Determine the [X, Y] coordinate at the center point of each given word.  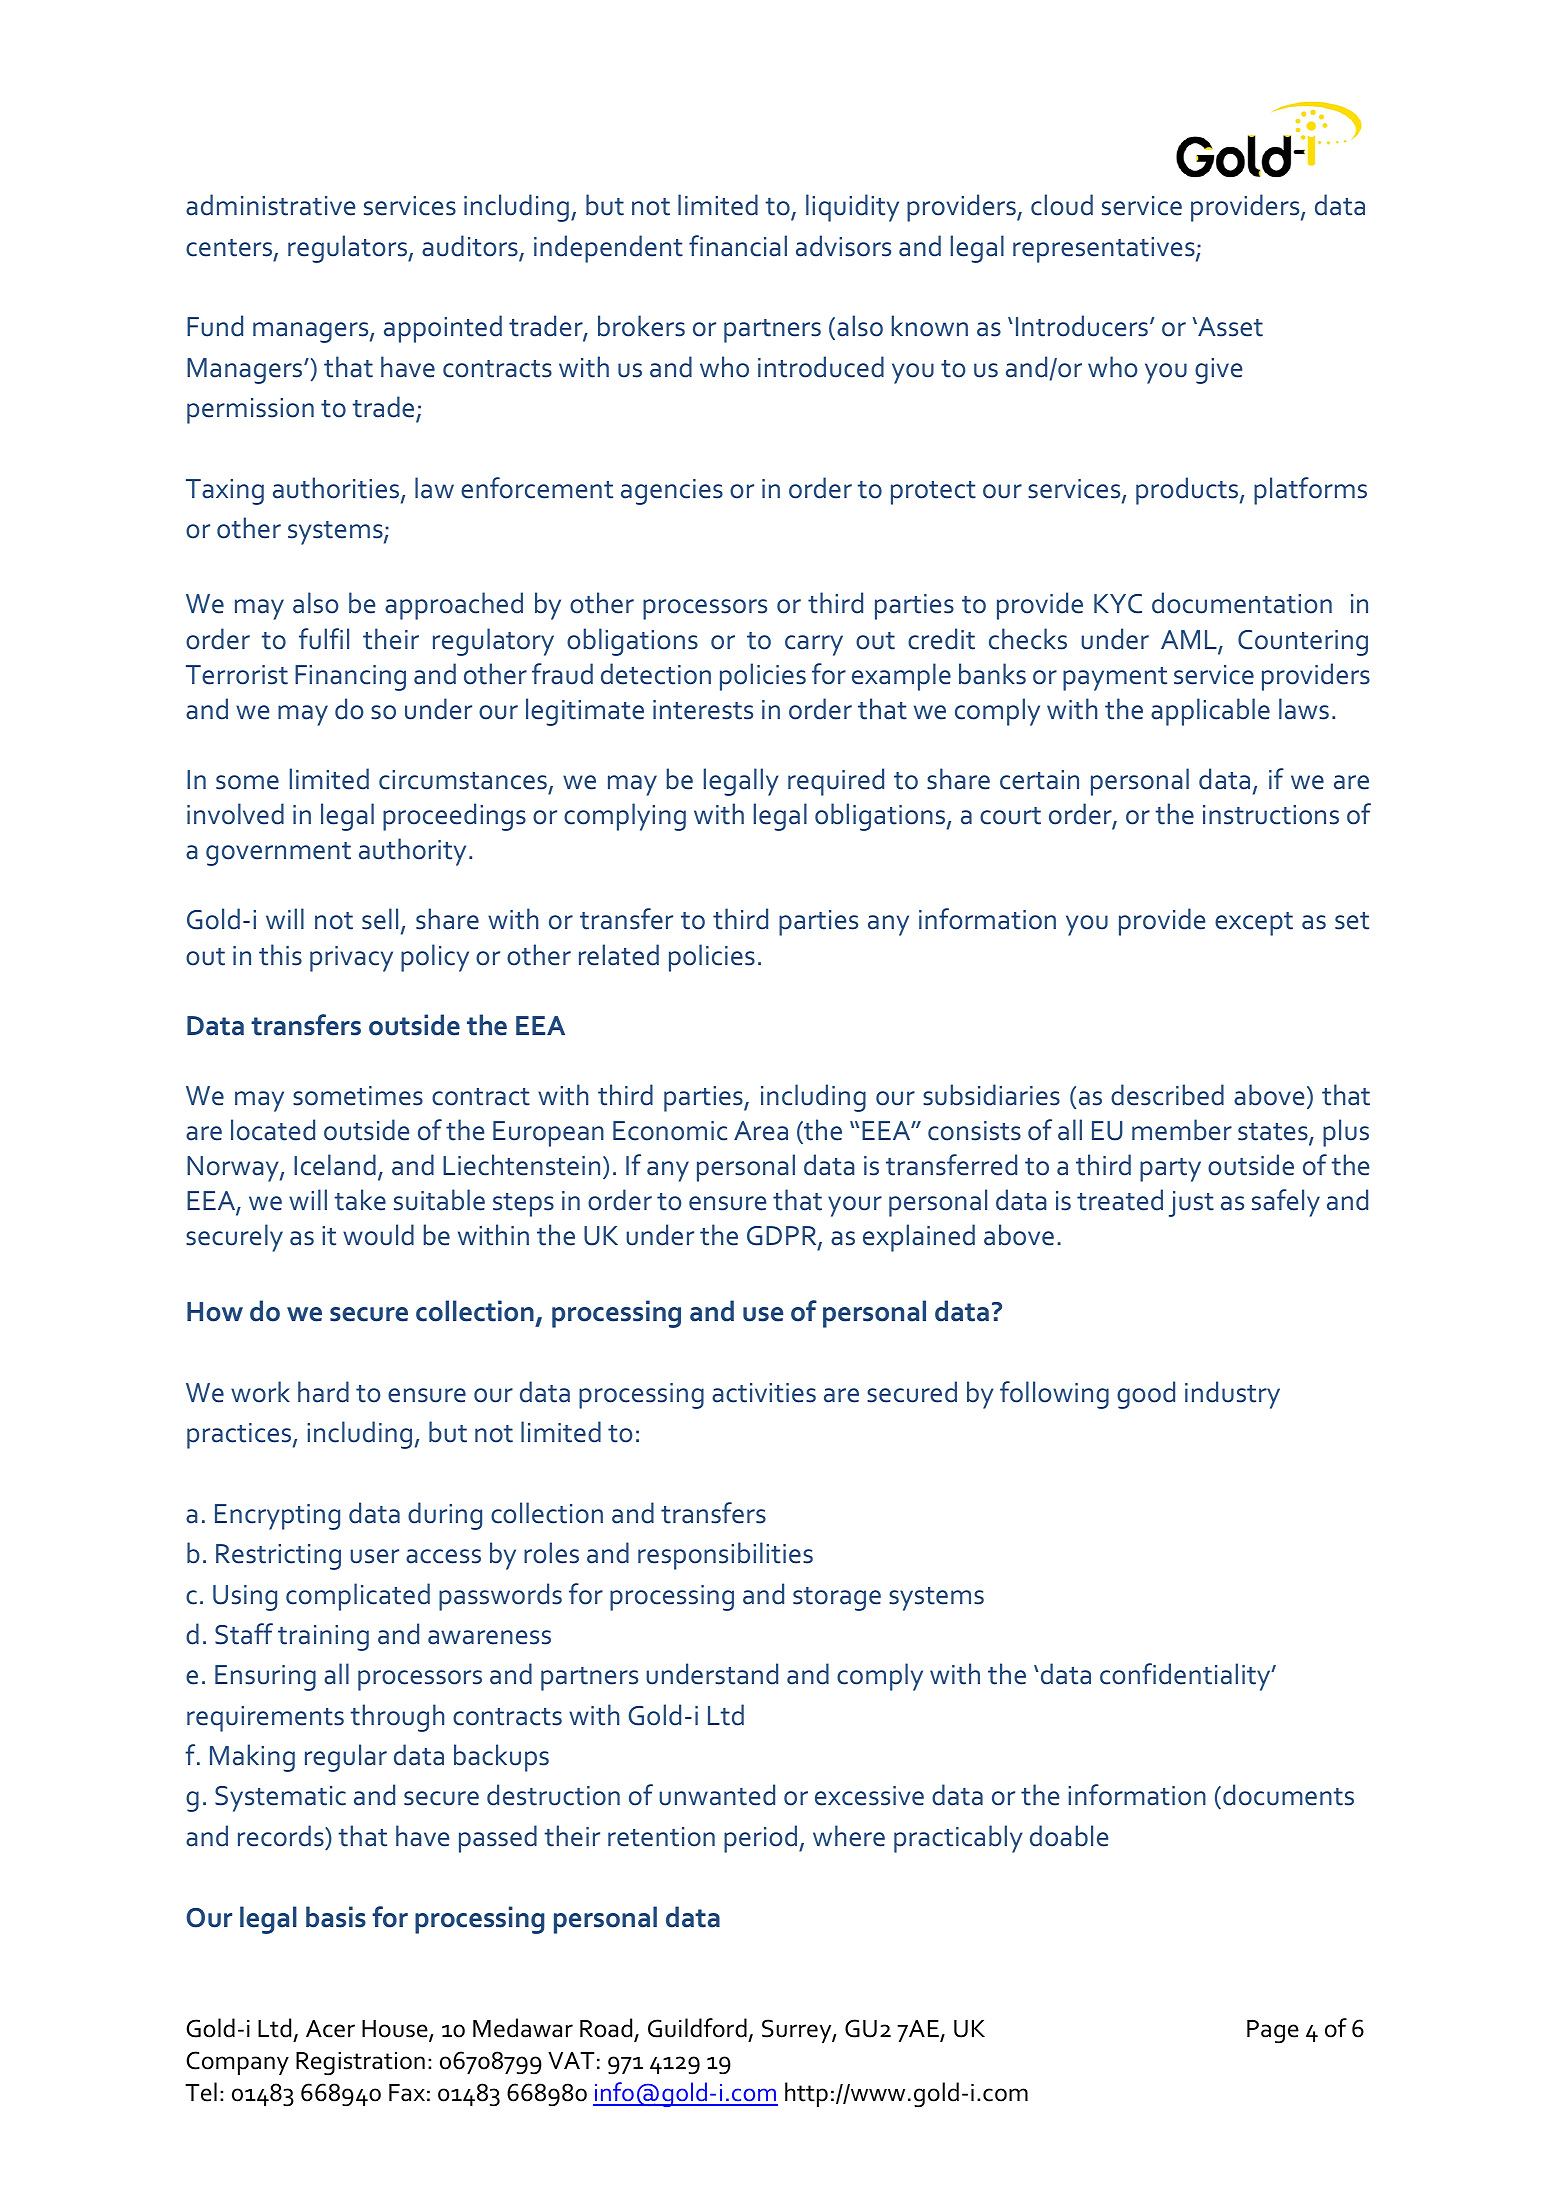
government [278, 854]
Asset [1229, 327]
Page [1273, 2032]
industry [1232, 1395]
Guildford [697, 2028]
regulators [348, 249]
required [836, 782]
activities [764, 1393]
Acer [330, 2029]
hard [323, 1392]
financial [738, 246]
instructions [1271, 815]
